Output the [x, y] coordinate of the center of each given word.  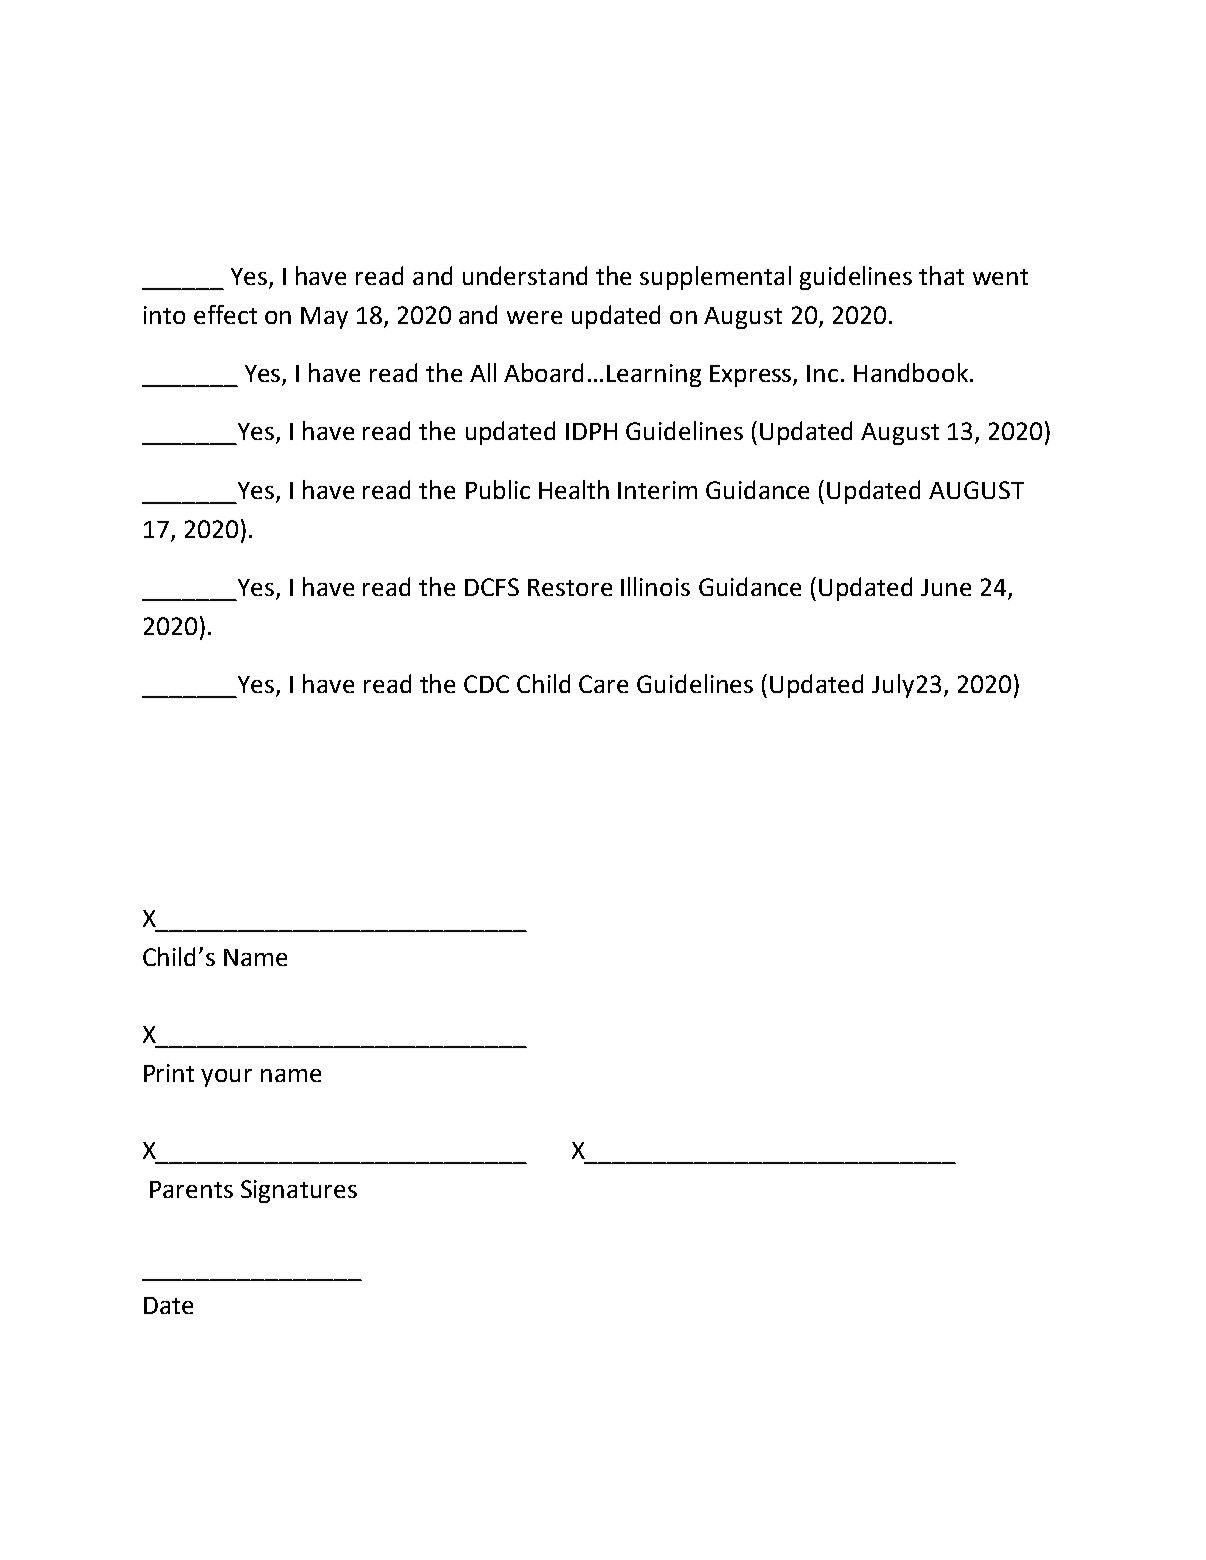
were [534, 317]
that [941, 275]
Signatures [299, 1191]
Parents [191, 1189]
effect [225, 314]
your [226, 1078]
